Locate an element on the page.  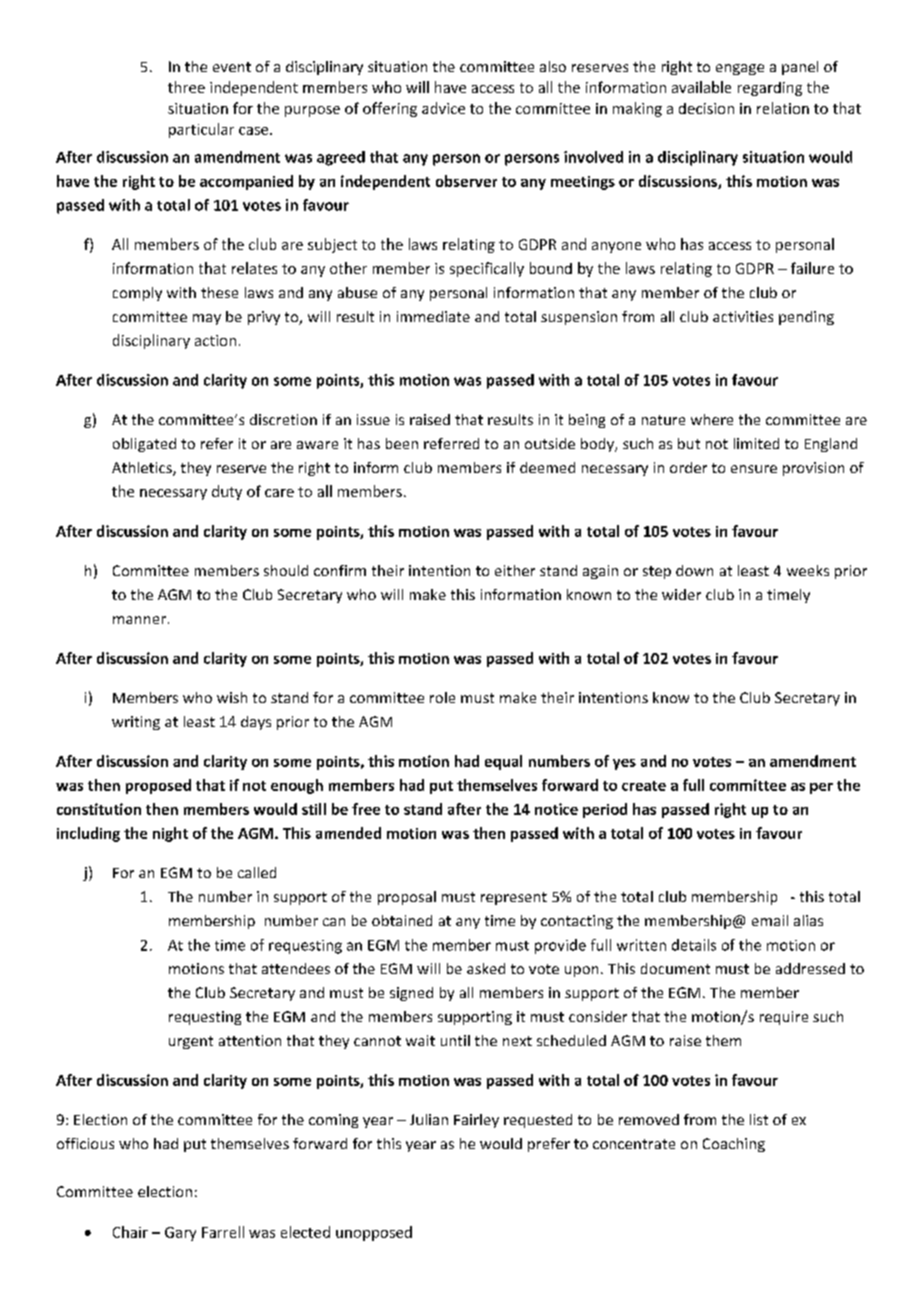
advice is located at coordinates (443, 108).
